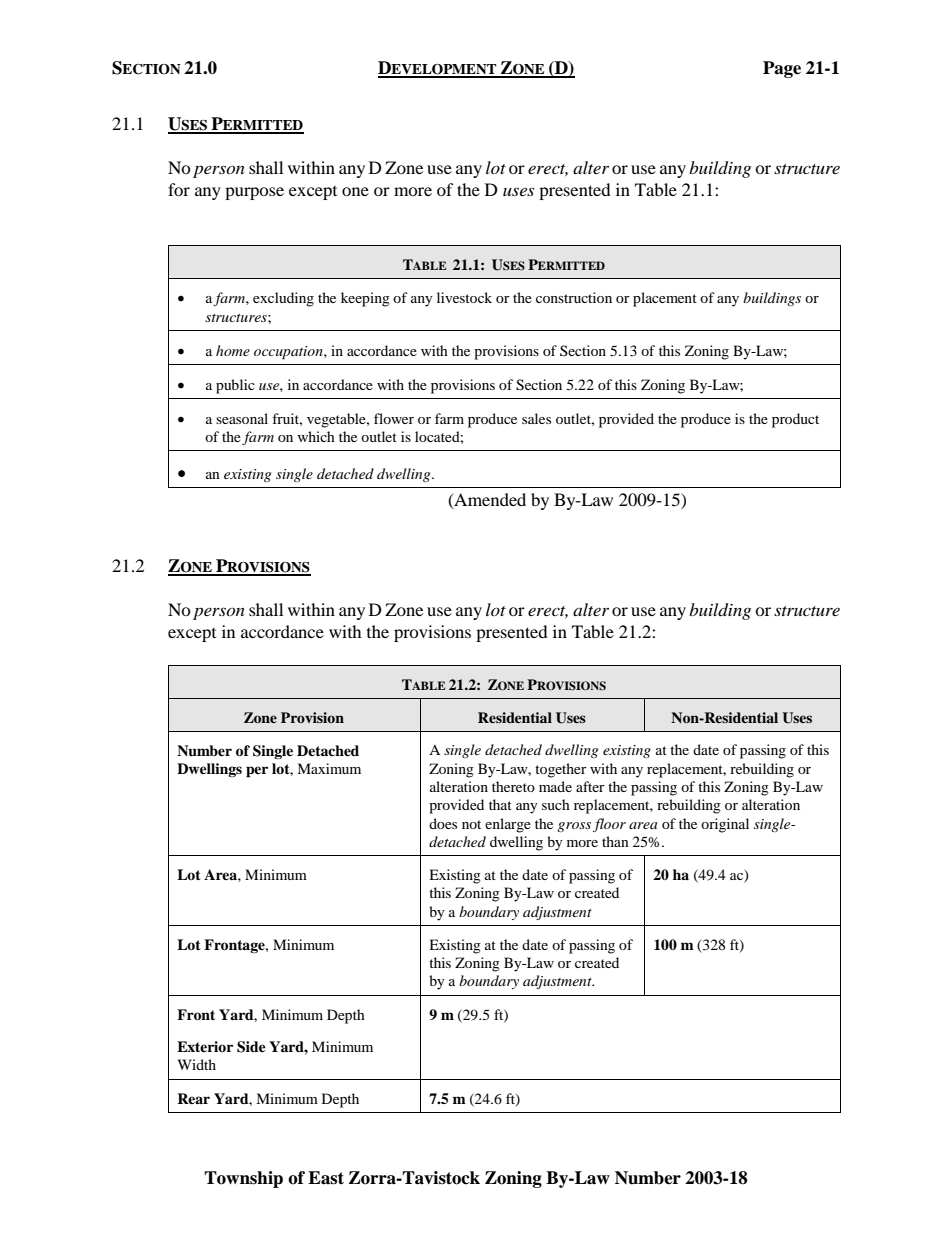 The width and height of the image is (952, 1233). What do you see at coordinates (489, 500) in the image?
I see `Amended` at bounding box center [489, 500].
